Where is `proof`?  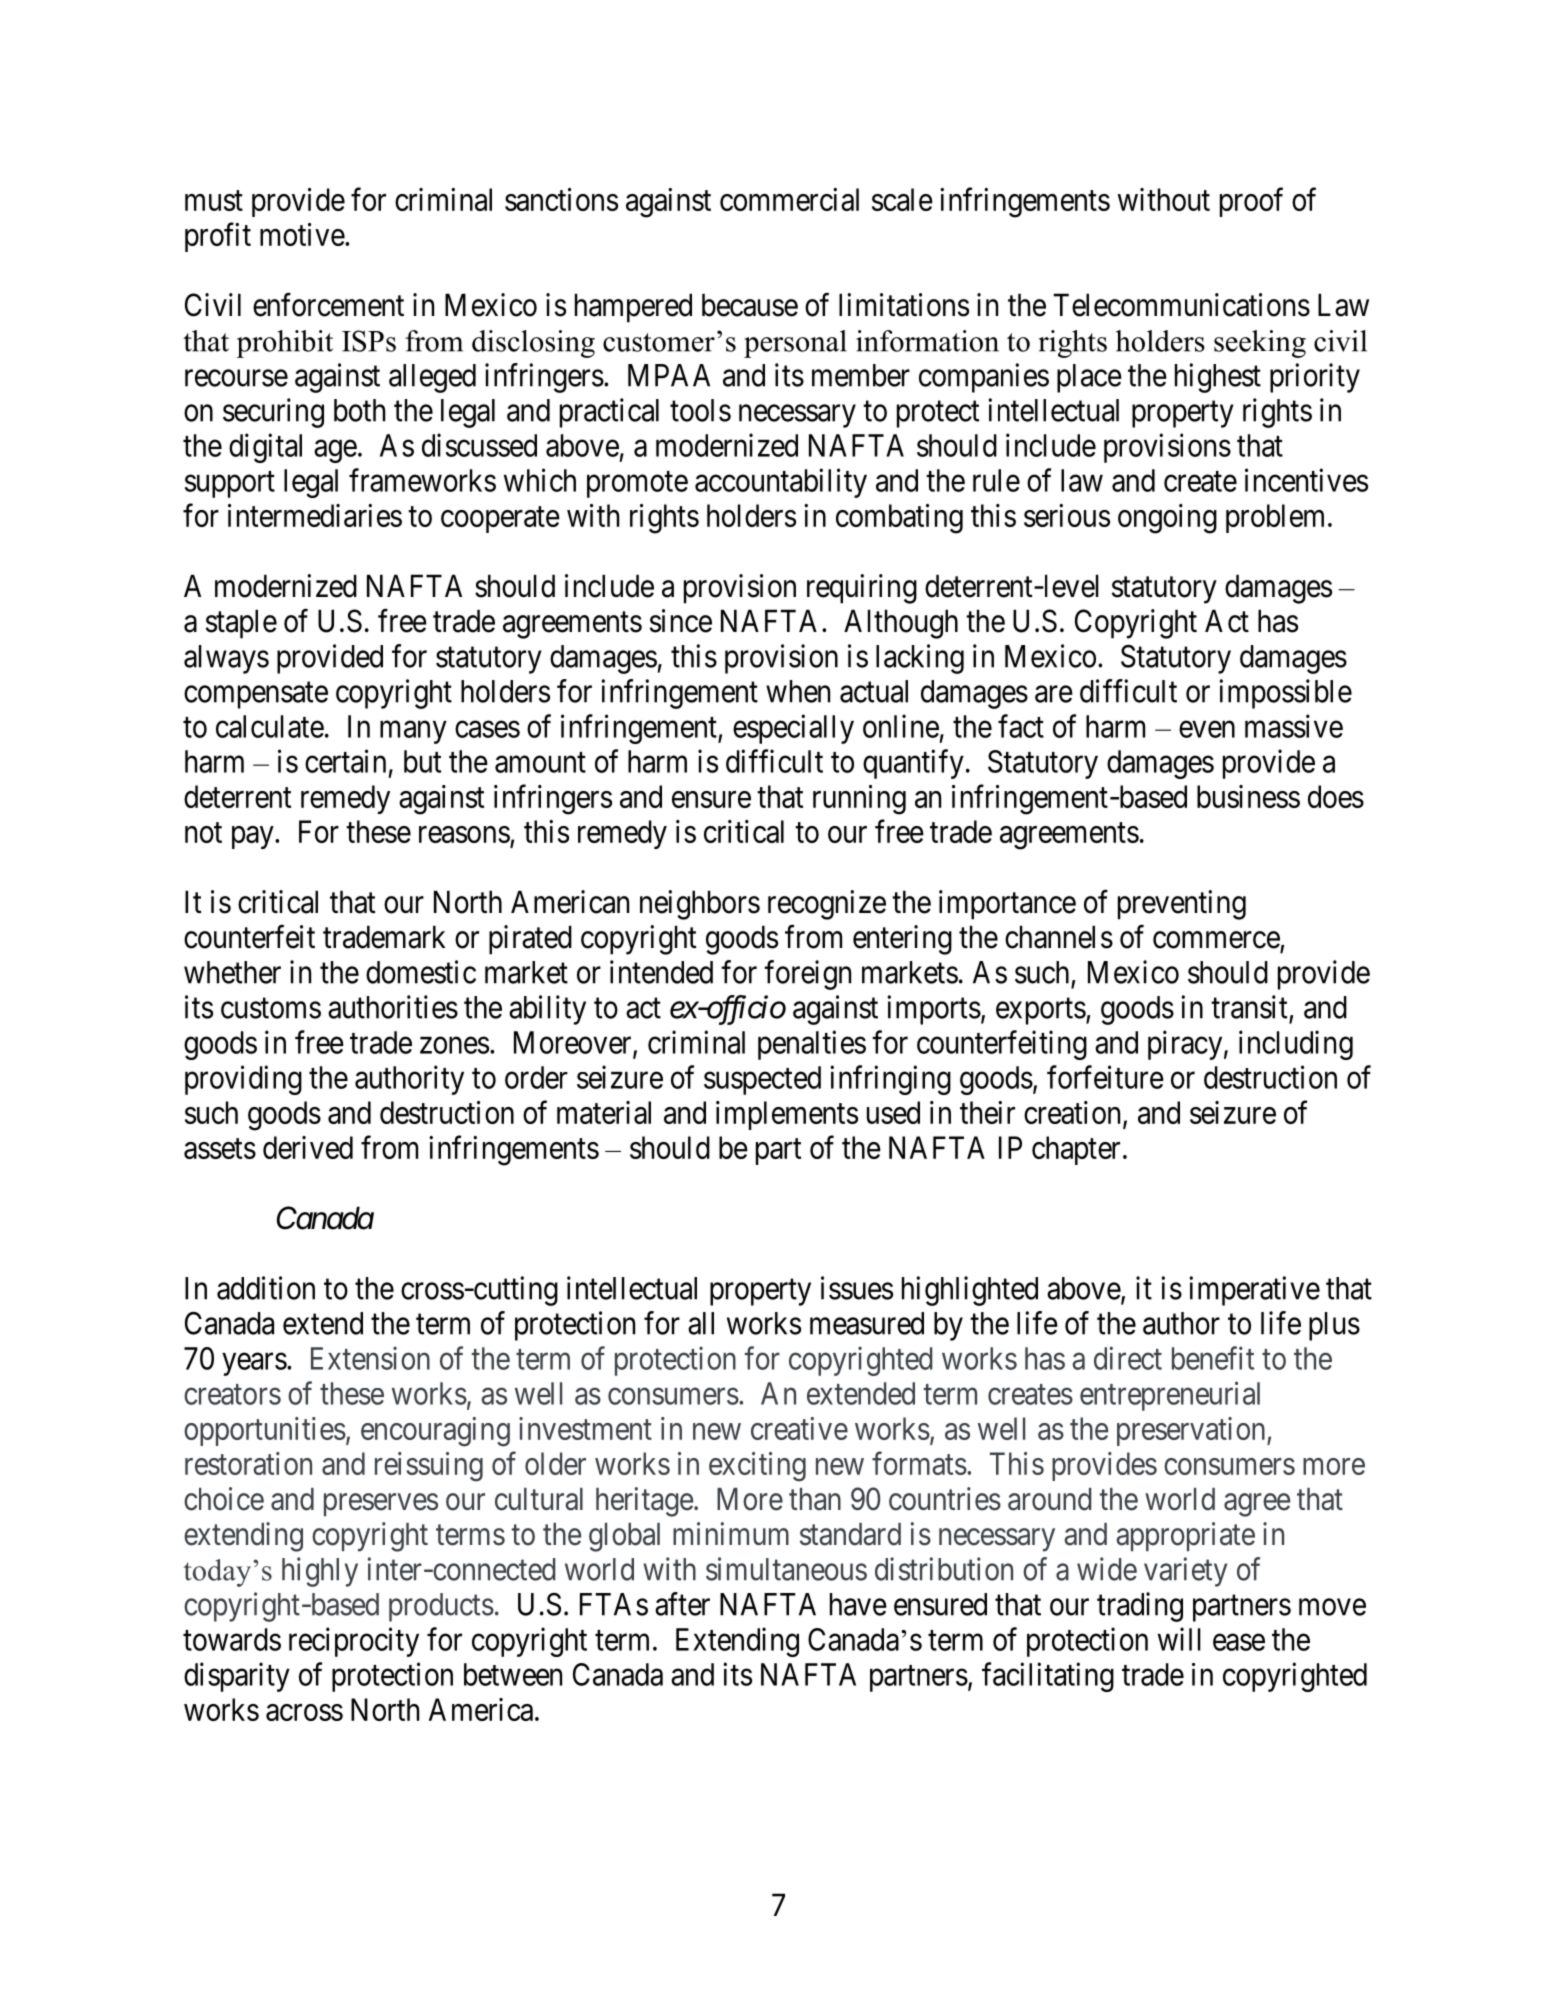
proof is located at coordinates (1251, 202).
